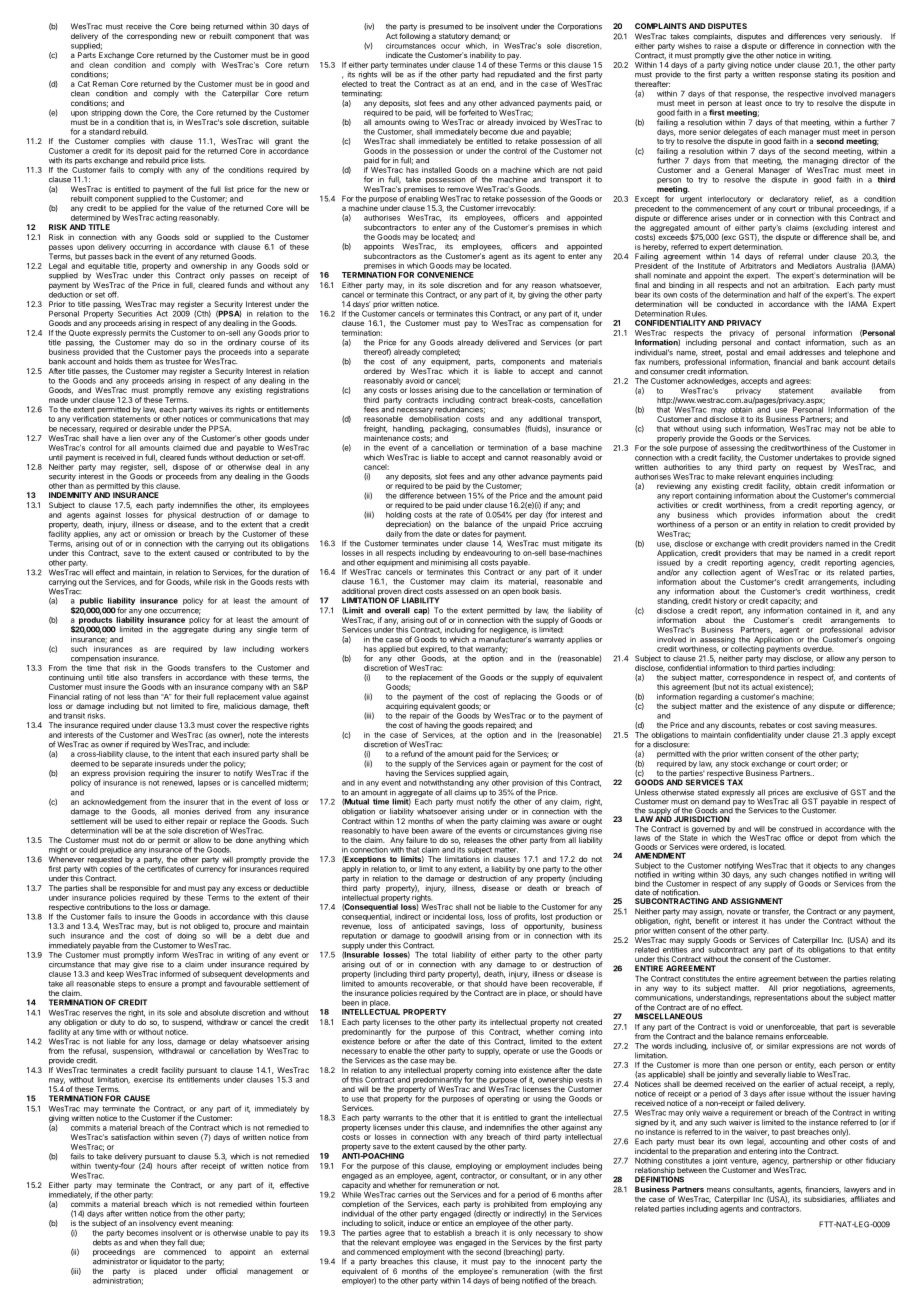  What do you see at coordinates (826, 75) in the screenshot?
I see `stating` at bounding box center [826, 75].
